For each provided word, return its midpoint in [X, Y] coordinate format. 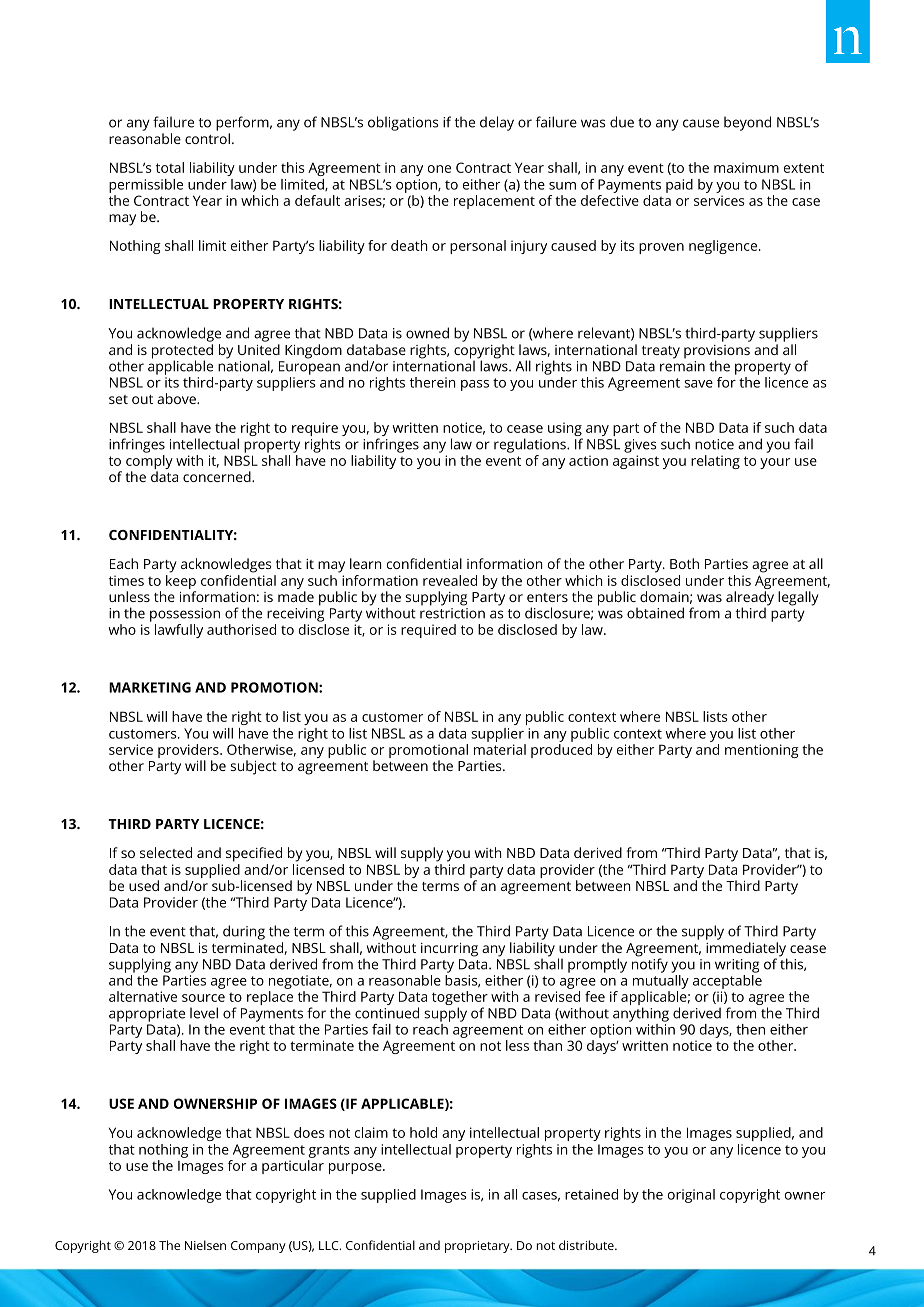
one [439, 169]
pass [475, 385]
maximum [746, 167]
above [177, 398]
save [698, 384]
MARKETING [150, 687]
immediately [746, 950]
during [244, 932]
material [500, 748]
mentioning [762, 751]
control [207, 138]
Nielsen [205, 1245]
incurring [449, 950]
